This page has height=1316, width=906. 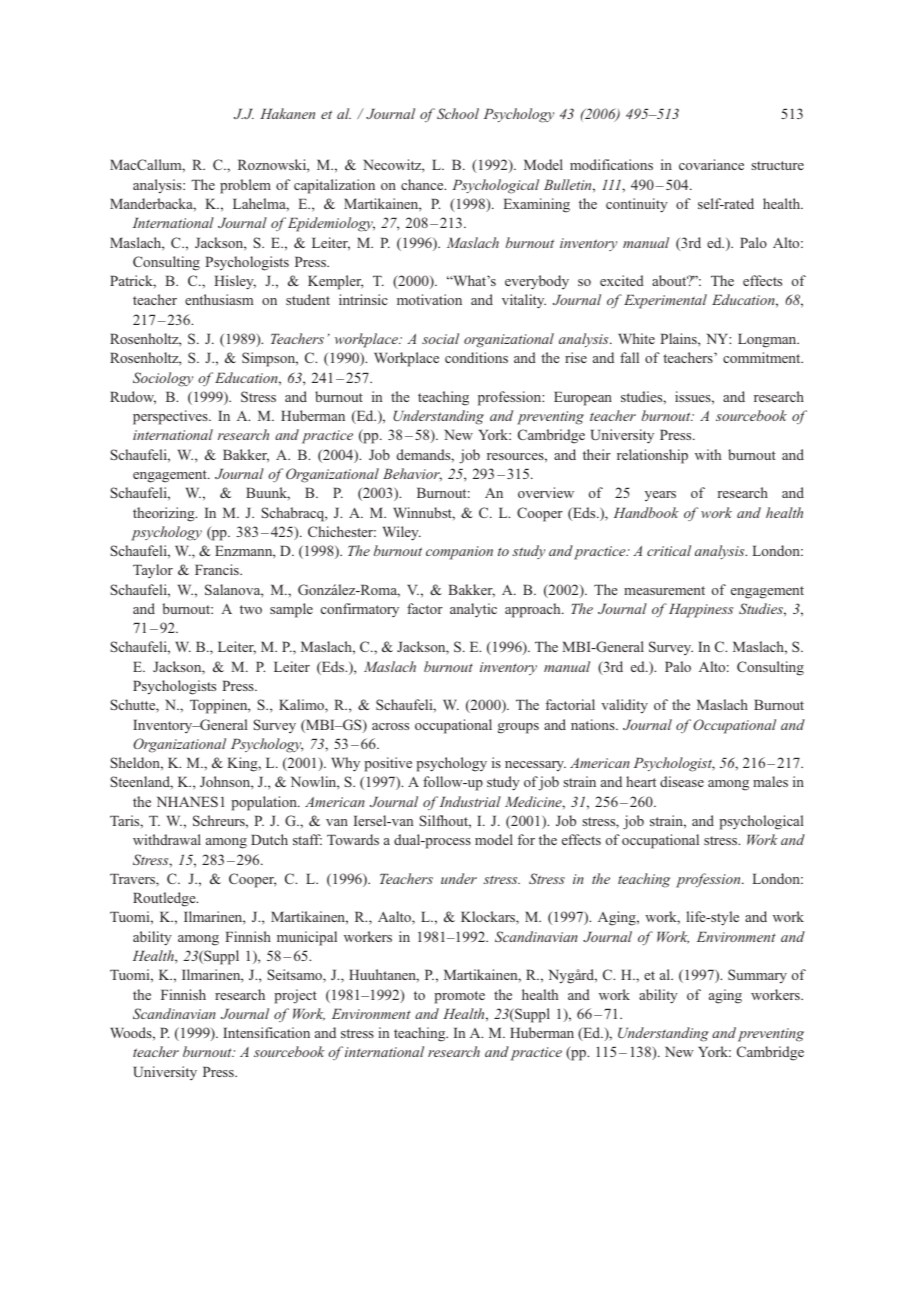 I want to click on Intensification, so click(x=266, y=1032).
